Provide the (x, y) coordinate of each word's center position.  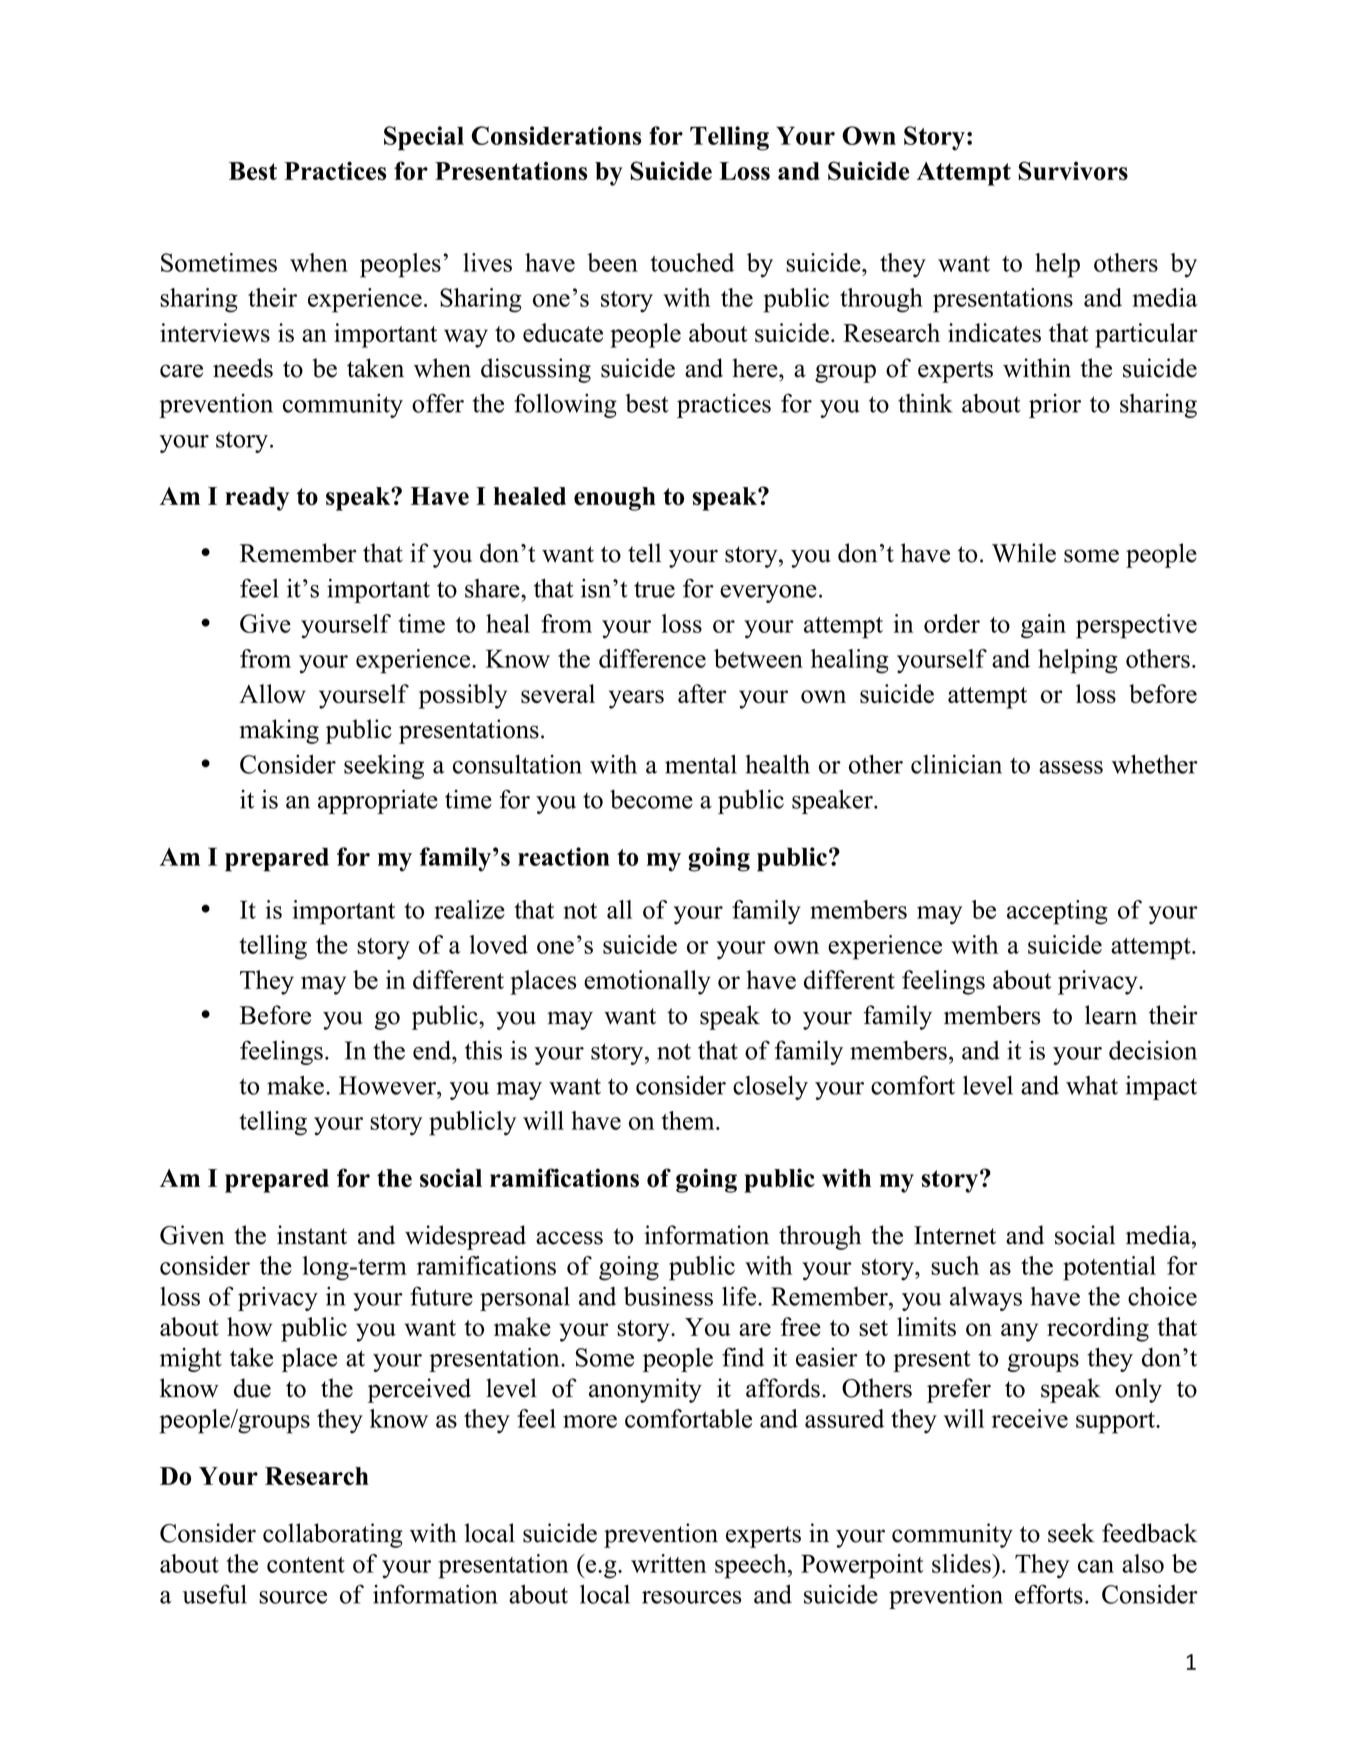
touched (692, 262)
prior (1055, 406)
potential (1109, 1268)
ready (257, 499)
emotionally (647, 982)
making (279, 731)
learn (1111, 1015)
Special (424, 138)
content (306, 1565)
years (636, 699)
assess (1071, 767)
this (483, 1050)
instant (312, 1235)
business (668, 1296)
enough (615, 499)
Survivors (1073, 171)
